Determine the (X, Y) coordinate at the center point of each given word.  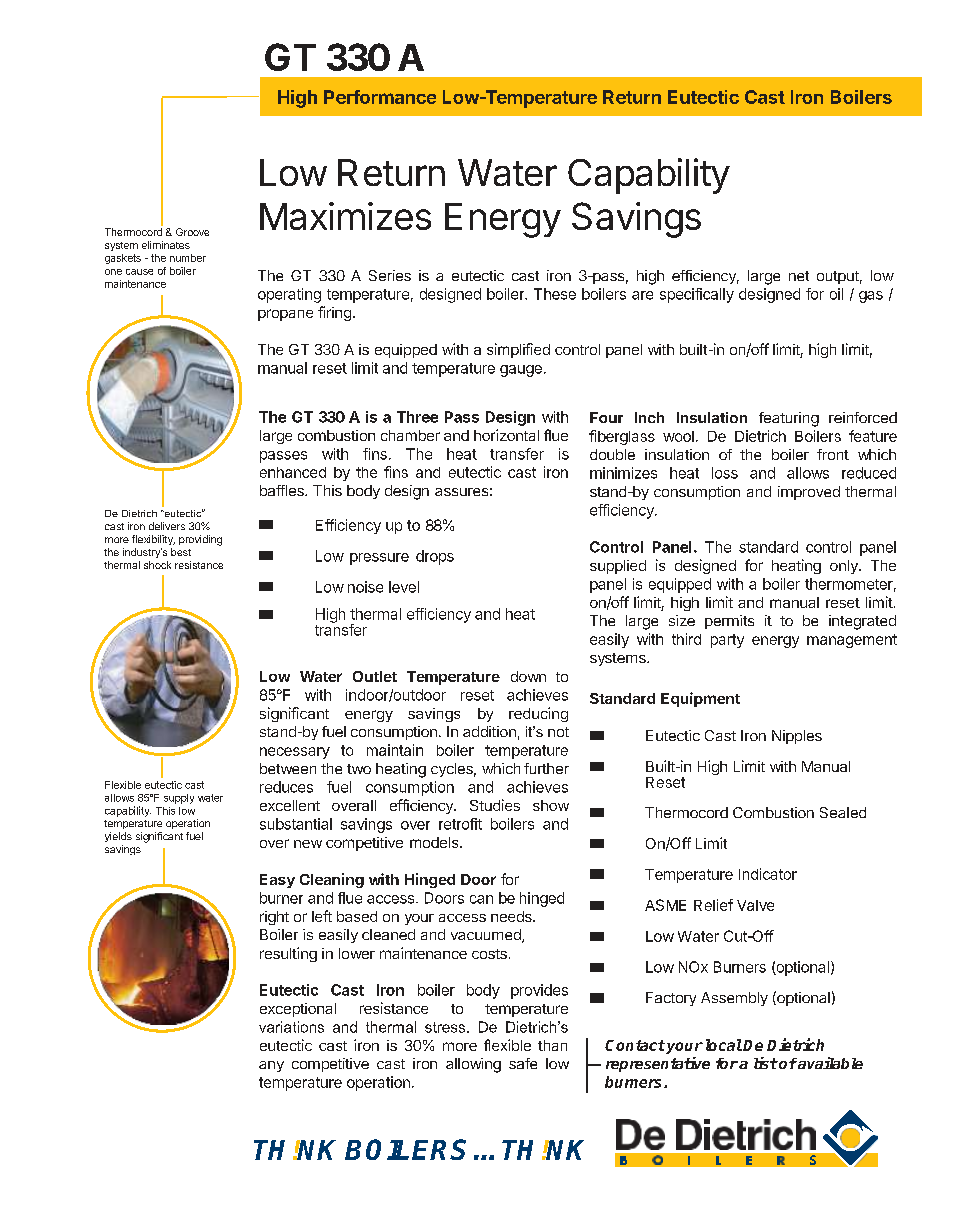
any (271, 1066)
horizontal (506, 435)
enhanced (293, 472)
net (799, 276)
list (766, 1063)
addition (489, 731)
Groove (192, 232)
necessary (295, 753)
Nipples (797, 737)
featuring (789, 419)
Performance (380, 97)
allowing (473, 1065)
